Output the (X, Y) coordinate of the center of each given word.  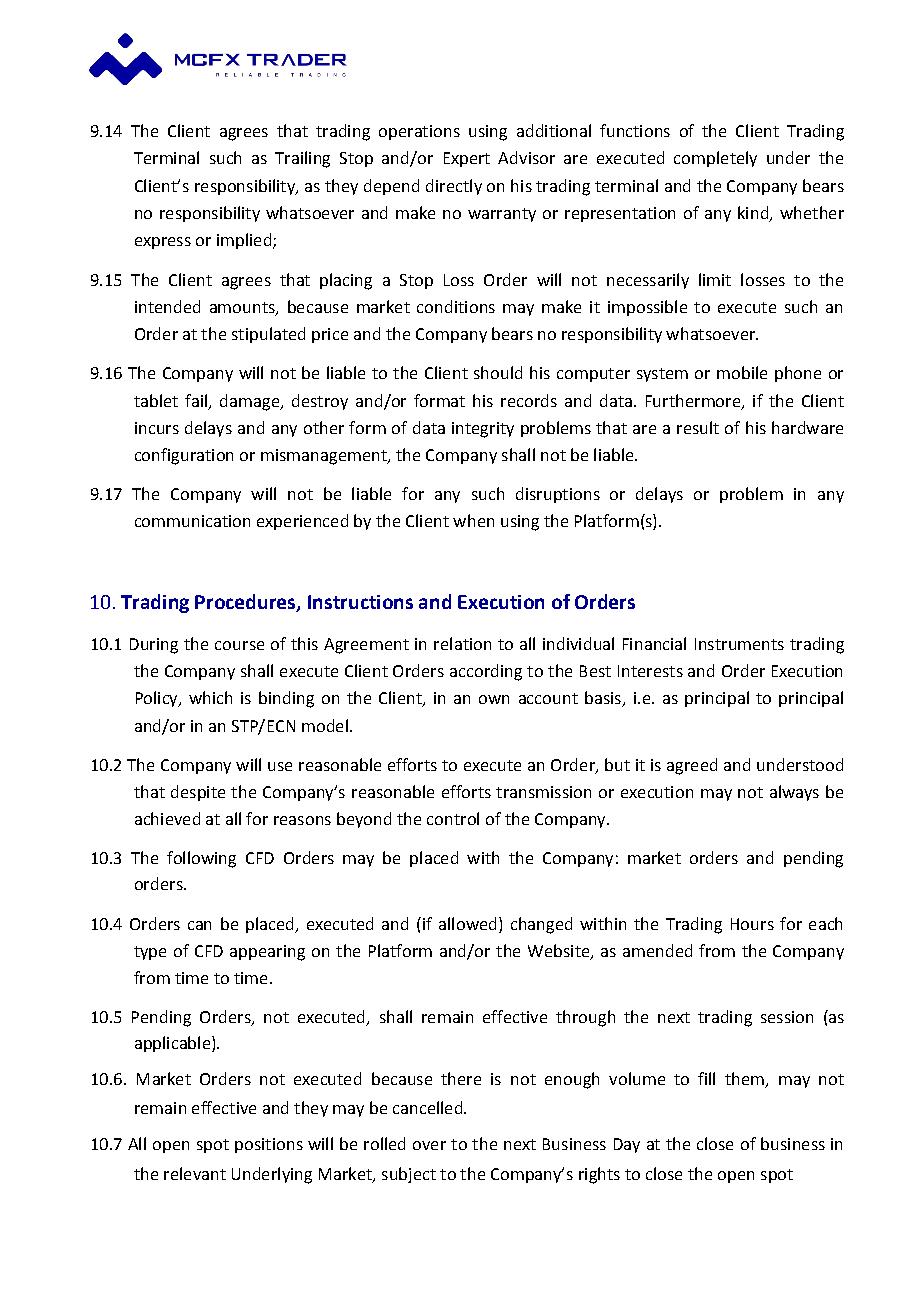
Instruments (739, 644)
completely (715, 159)
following (201, 859)
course (239, 645)
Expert (467, 159)
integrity (483, 430)
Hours (752, 924)
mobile (742, 372)
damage (250, 402)
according (486, 672)
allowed (467, 923)
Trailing (302, 159)
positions (269, 1145)
